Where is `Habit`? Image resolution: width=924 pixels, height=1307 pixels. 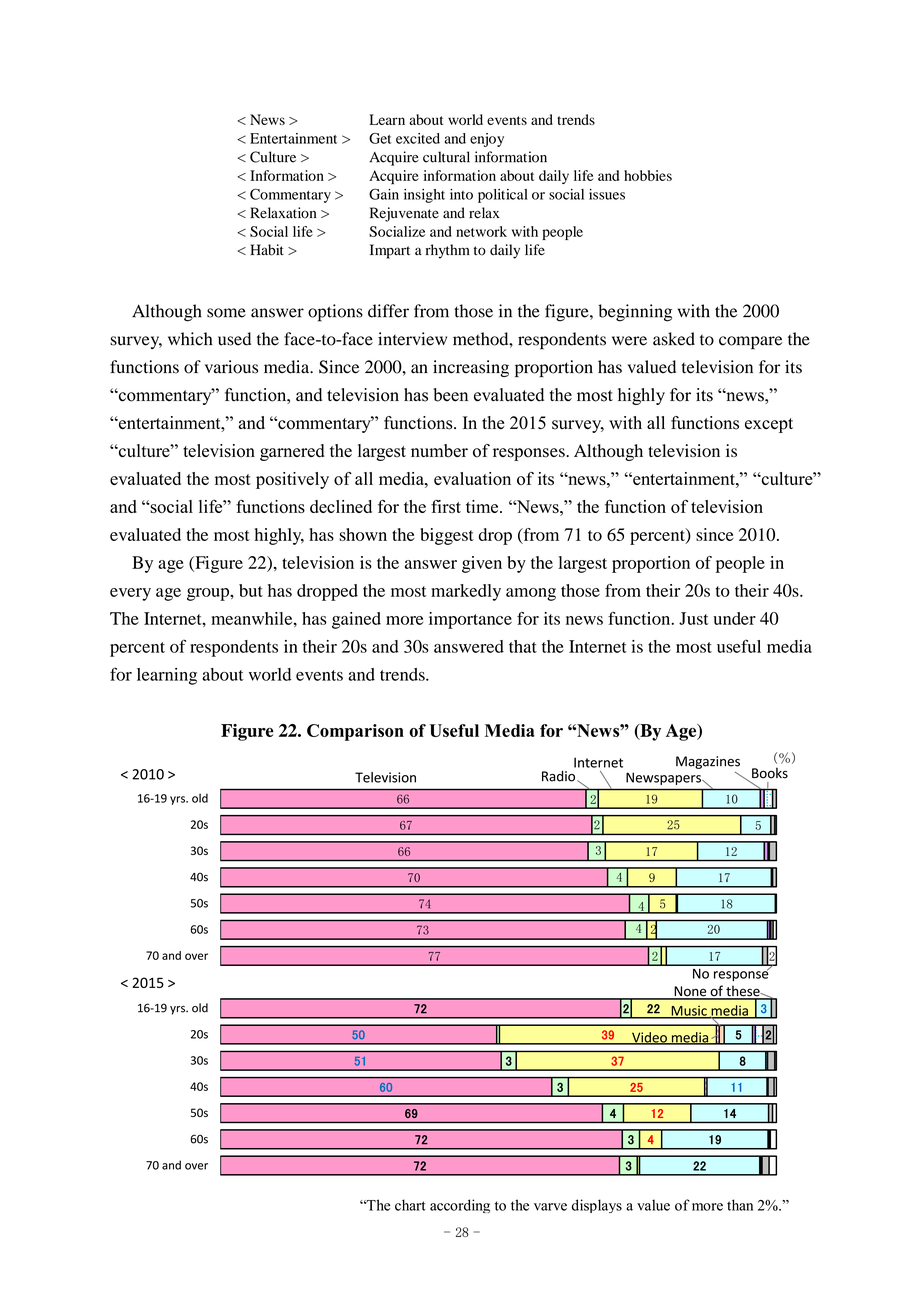 Habit is located at coordinates (267, 250).
